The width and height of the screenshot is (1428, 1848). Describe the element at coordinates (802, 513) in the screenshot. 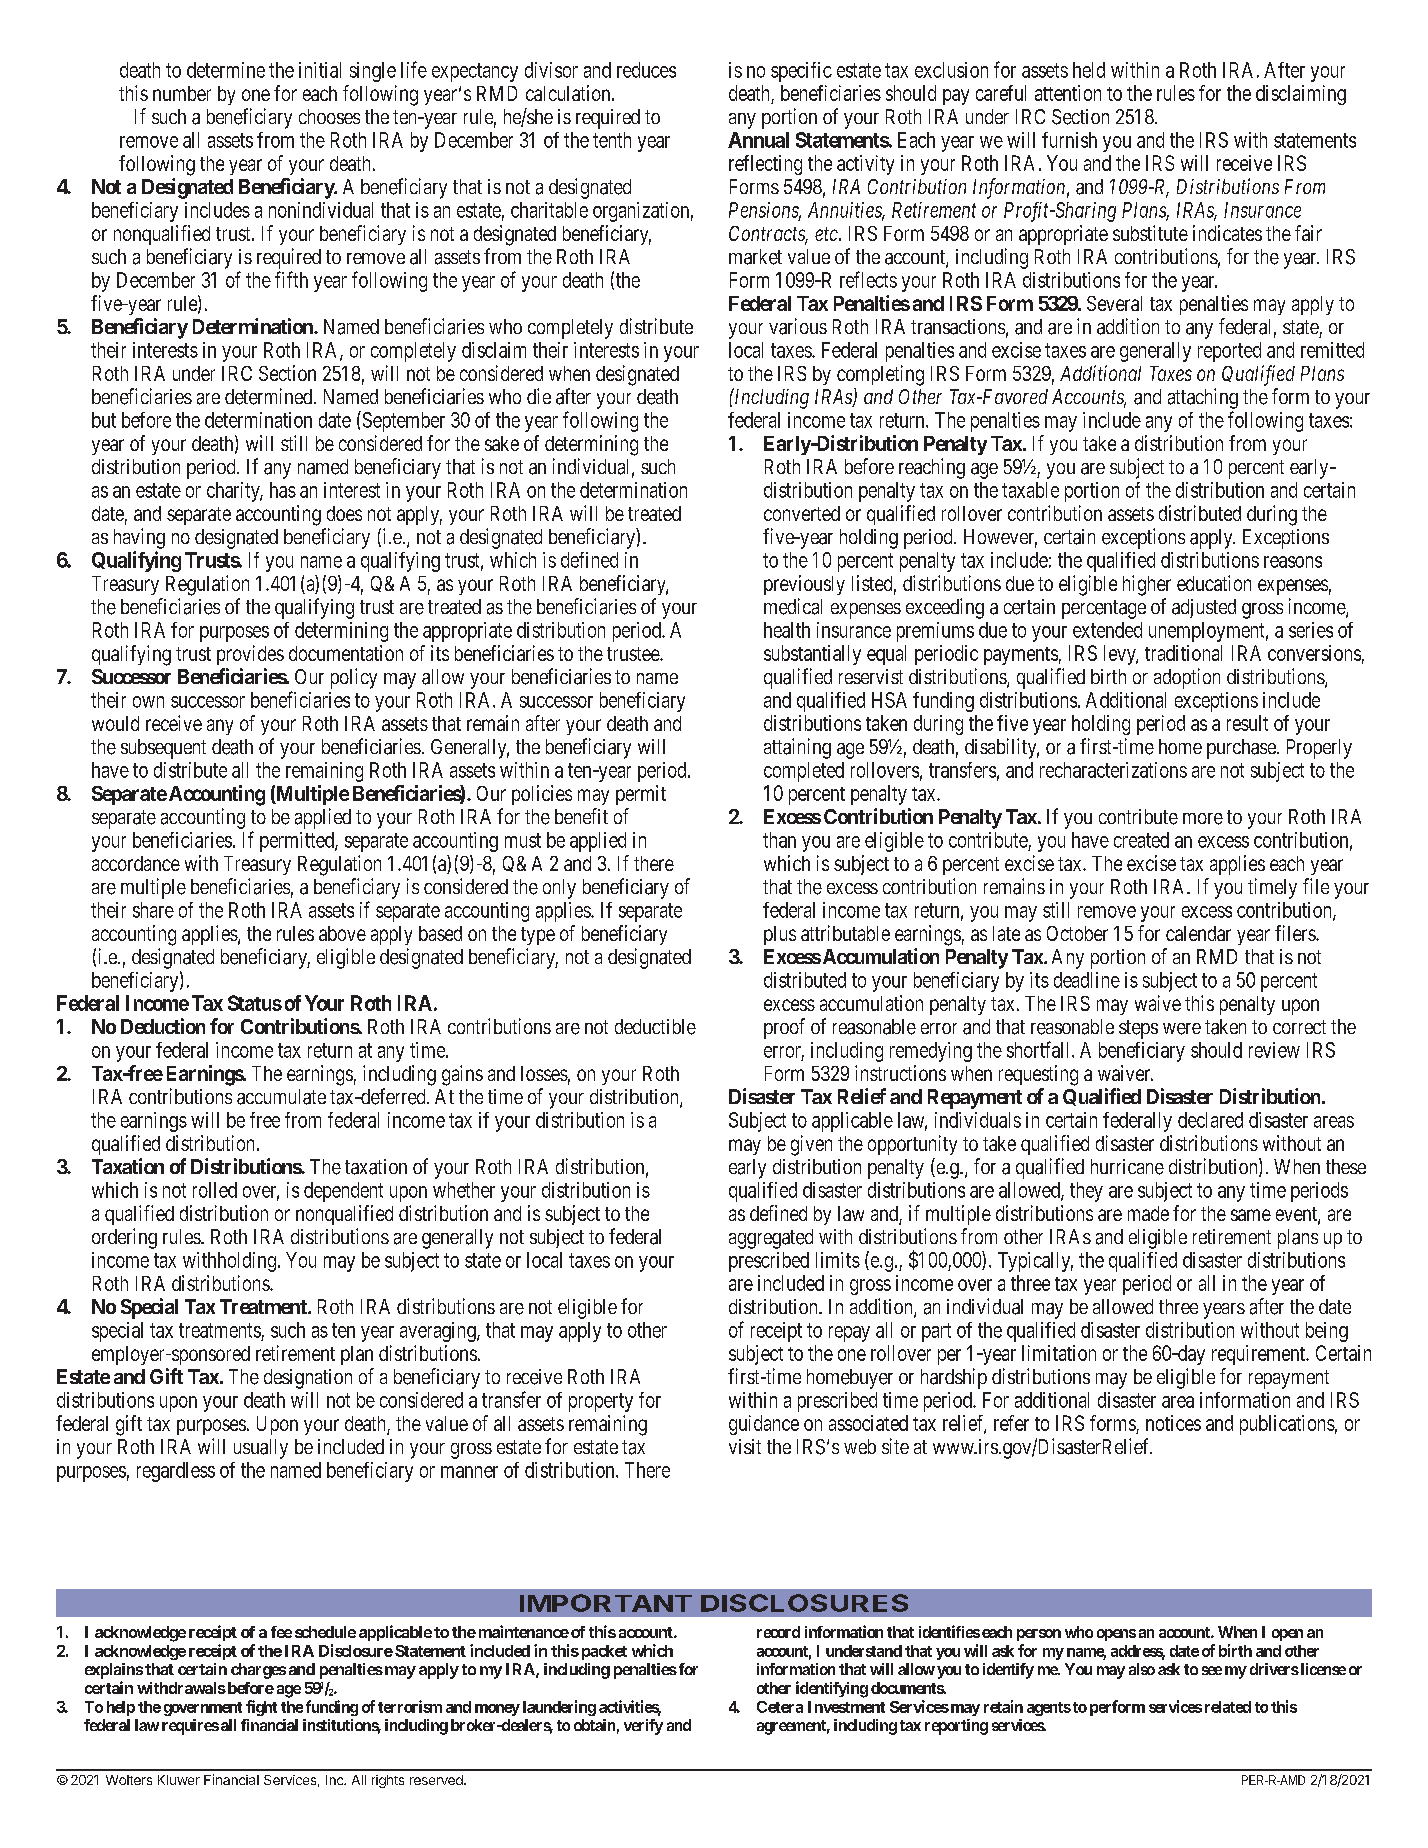

I see `converted` at that location.
